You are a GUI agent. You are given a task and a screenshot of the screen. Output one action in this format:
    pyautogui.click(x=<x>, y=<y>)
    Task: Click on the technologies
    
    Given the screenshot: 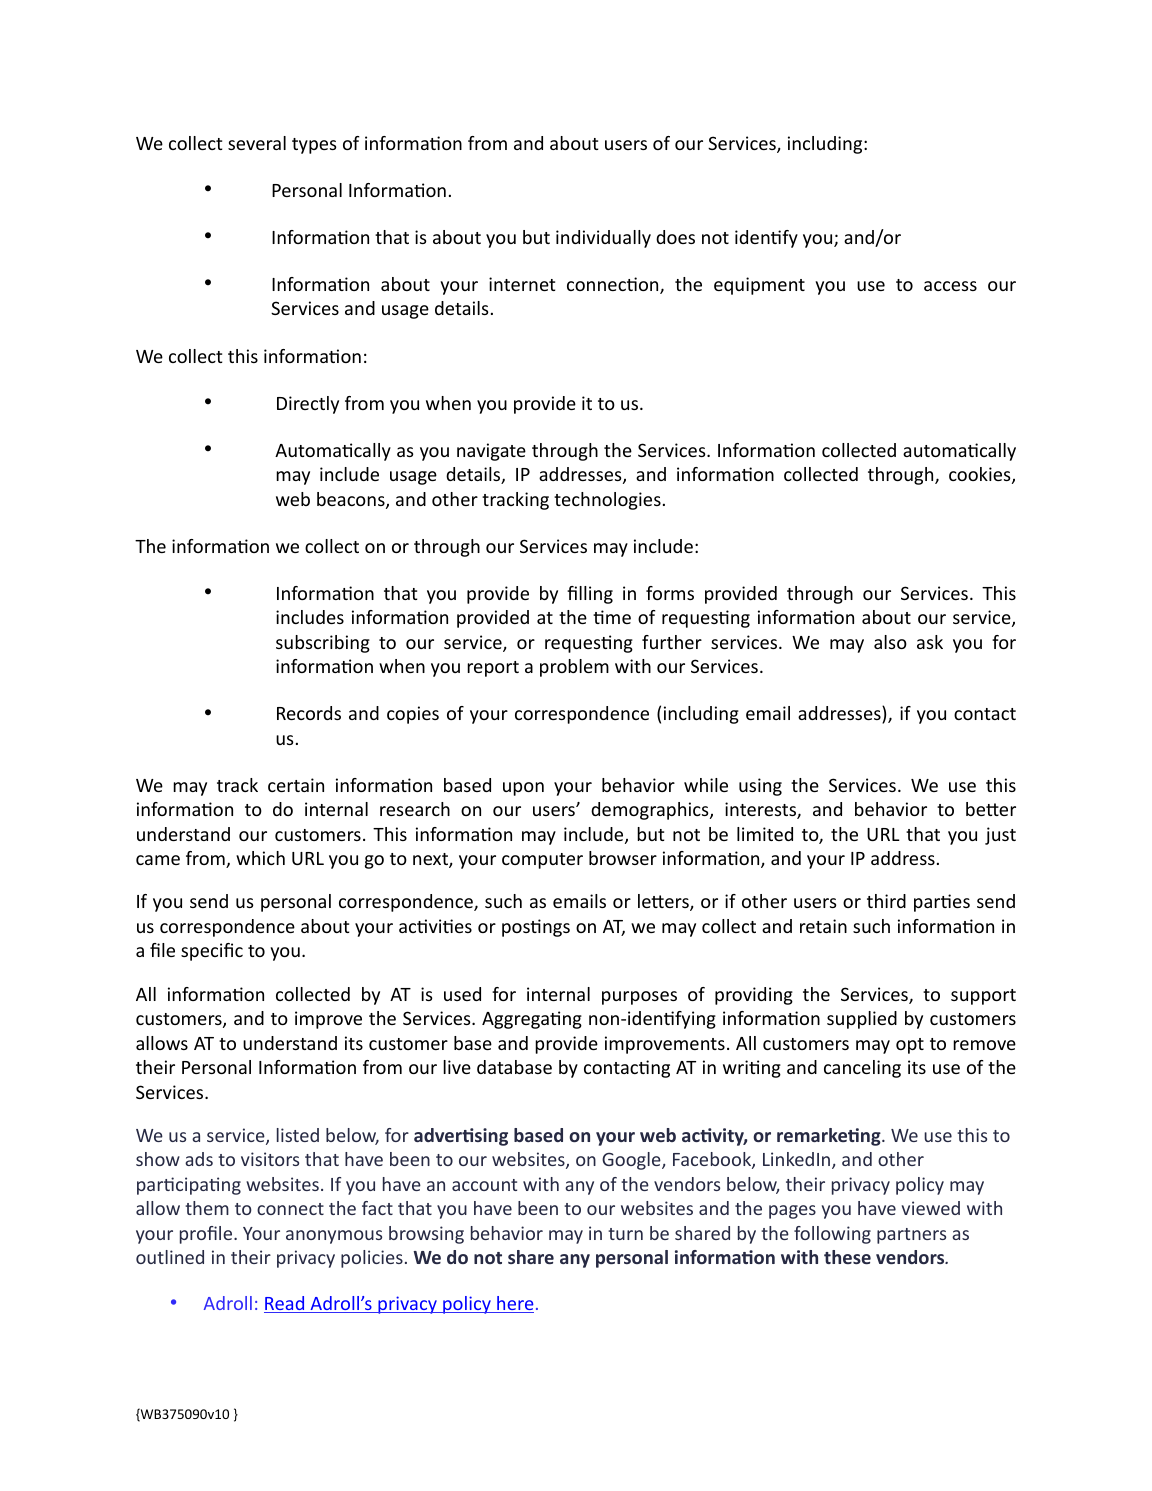 What is the action you would take?
    pyautogui.click(x=607, y=501)
